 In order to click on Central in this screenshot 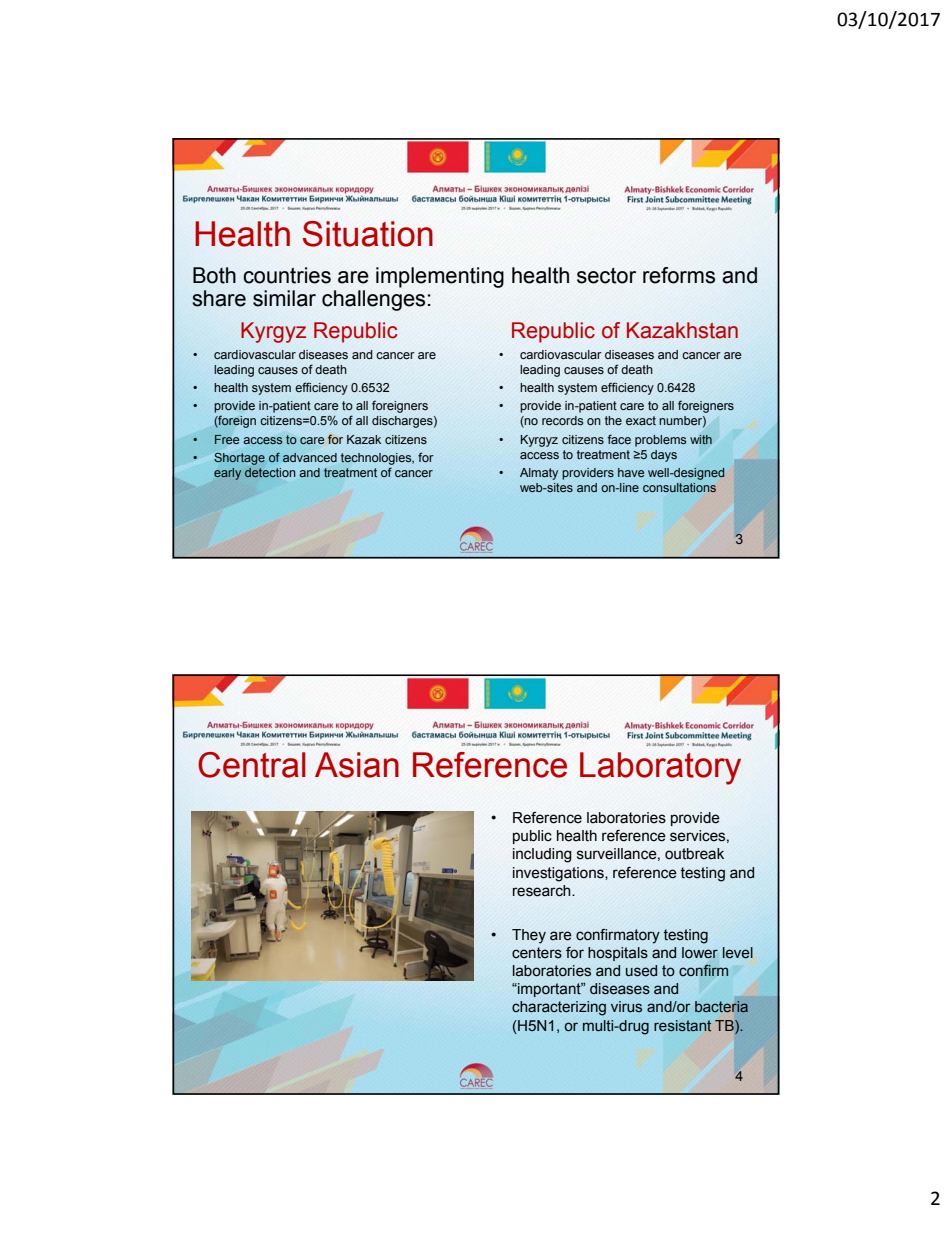, I will do `click(252, 765)`.
